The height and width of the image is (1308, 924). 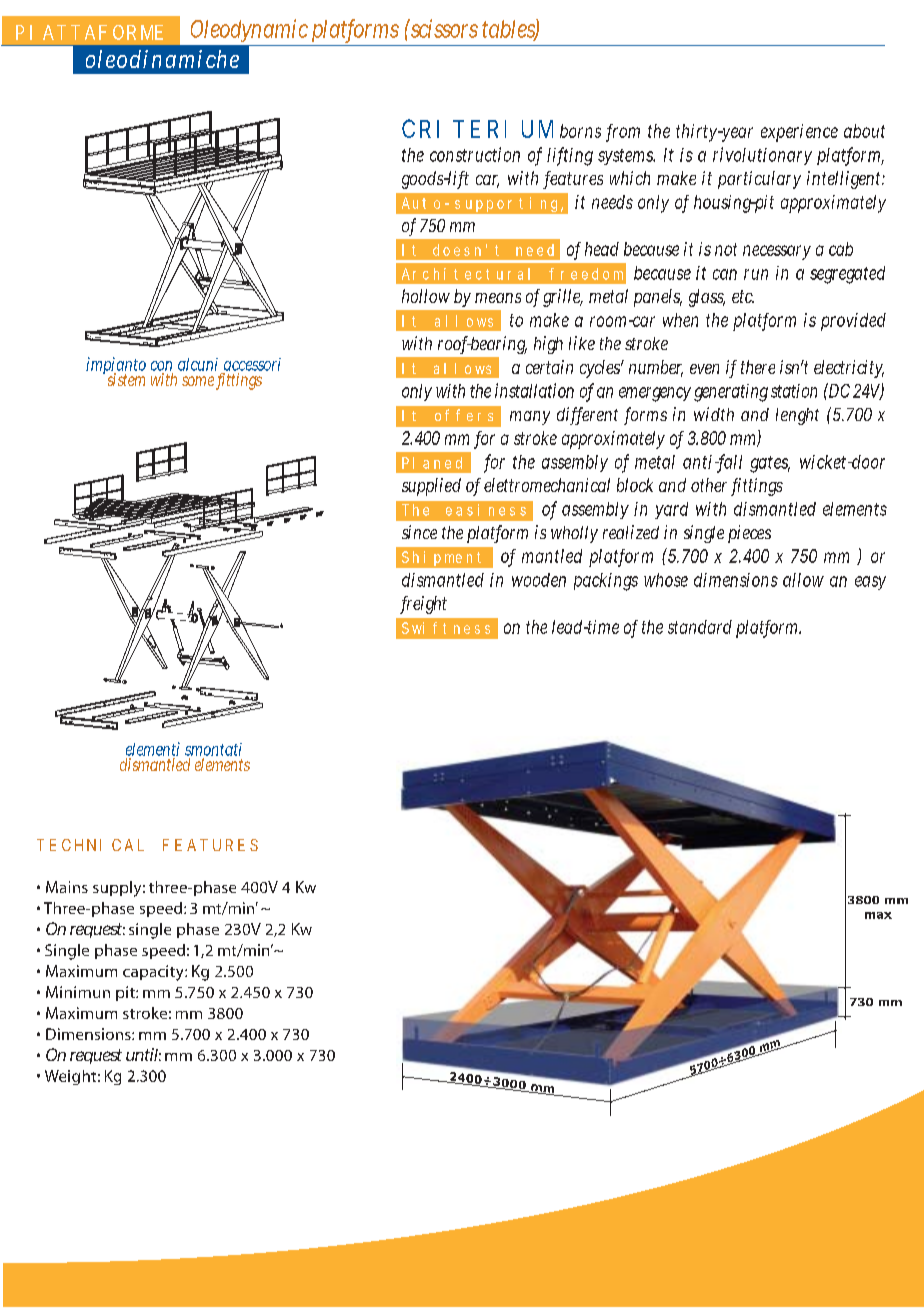 What do you see at coordinates (142, 1054) in the image?
I see `until` at bounding box center [142, 1054].
